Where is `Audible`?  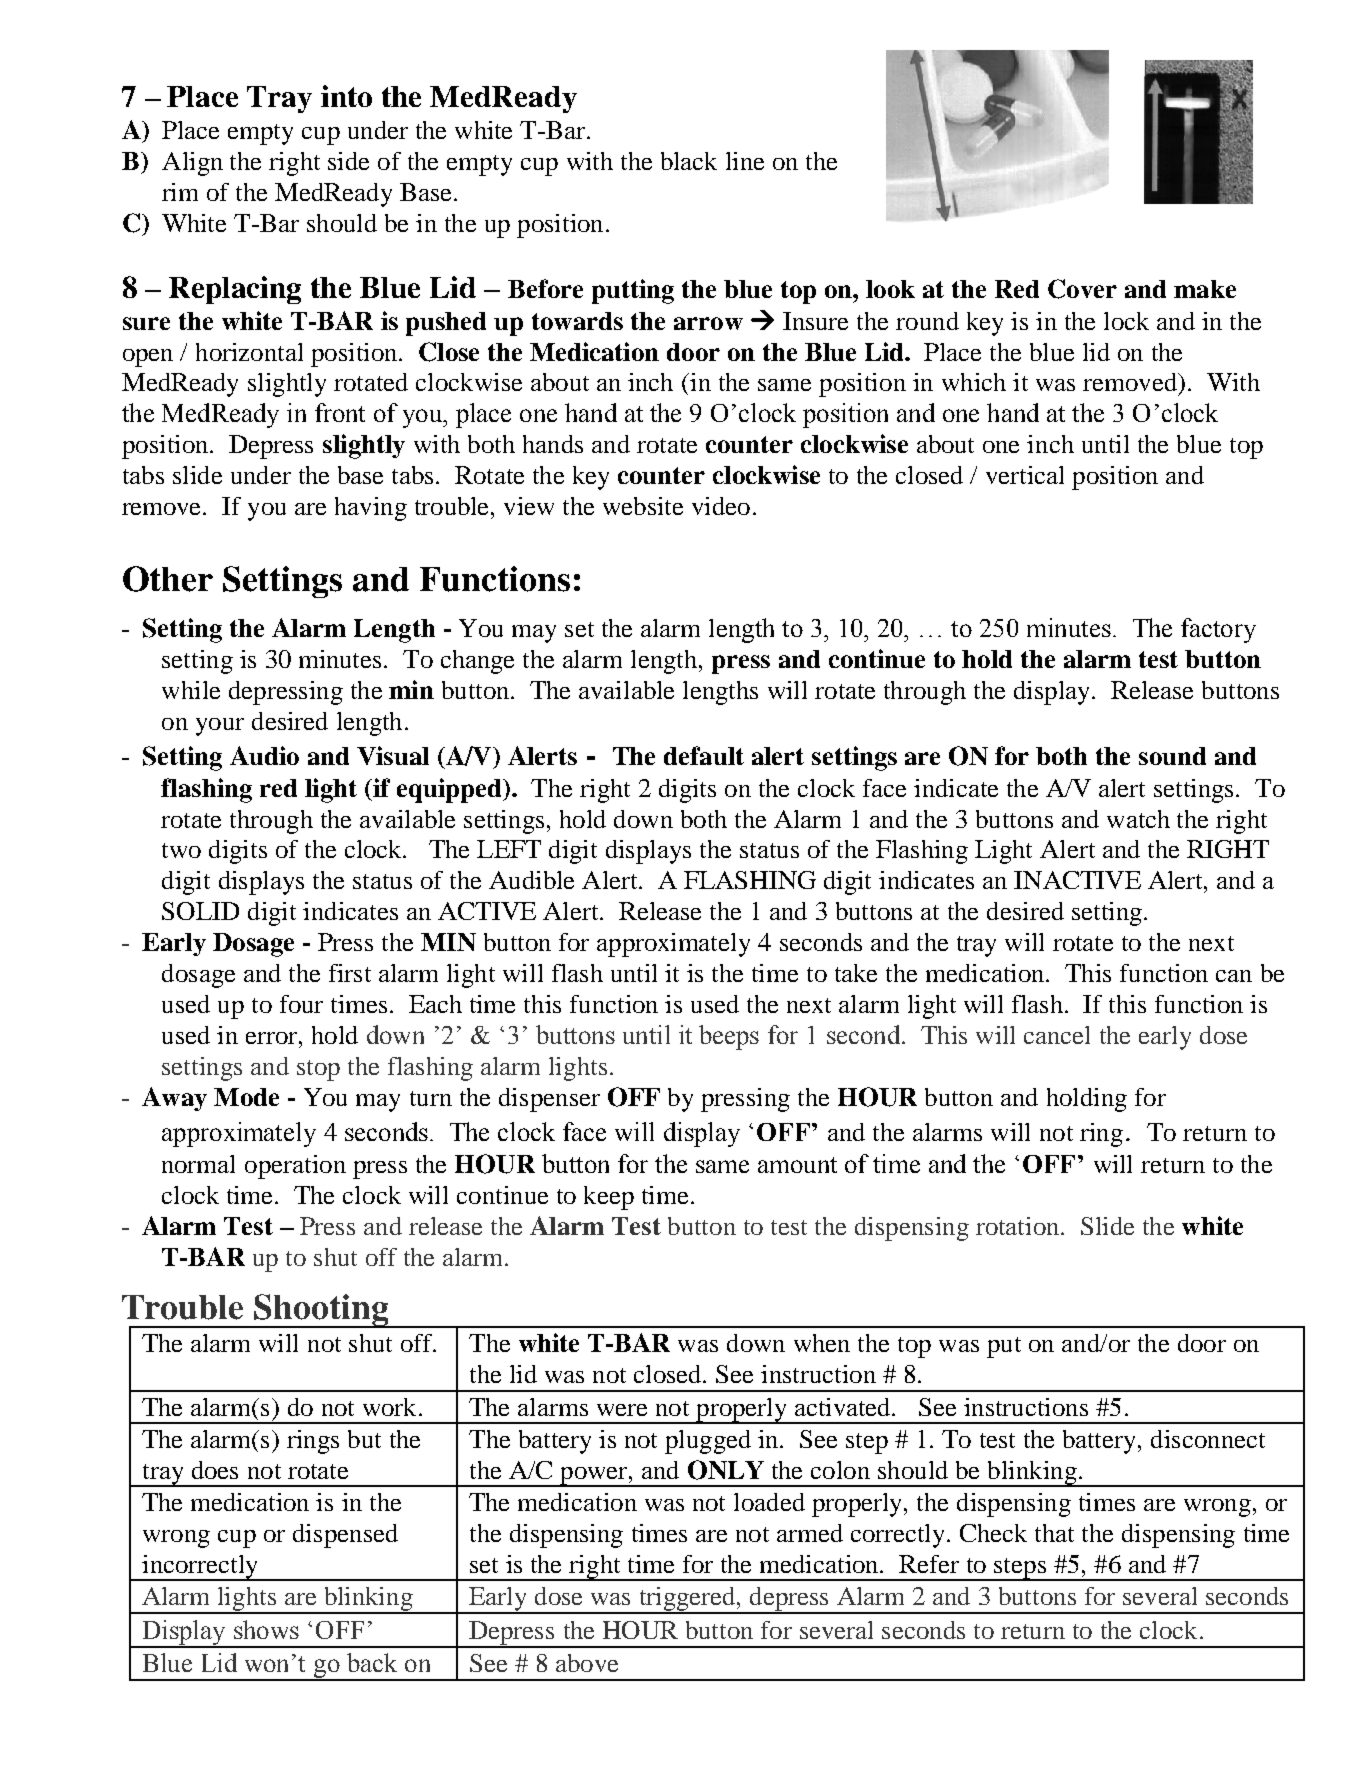
Audible is located at coordinates (531, 880).
